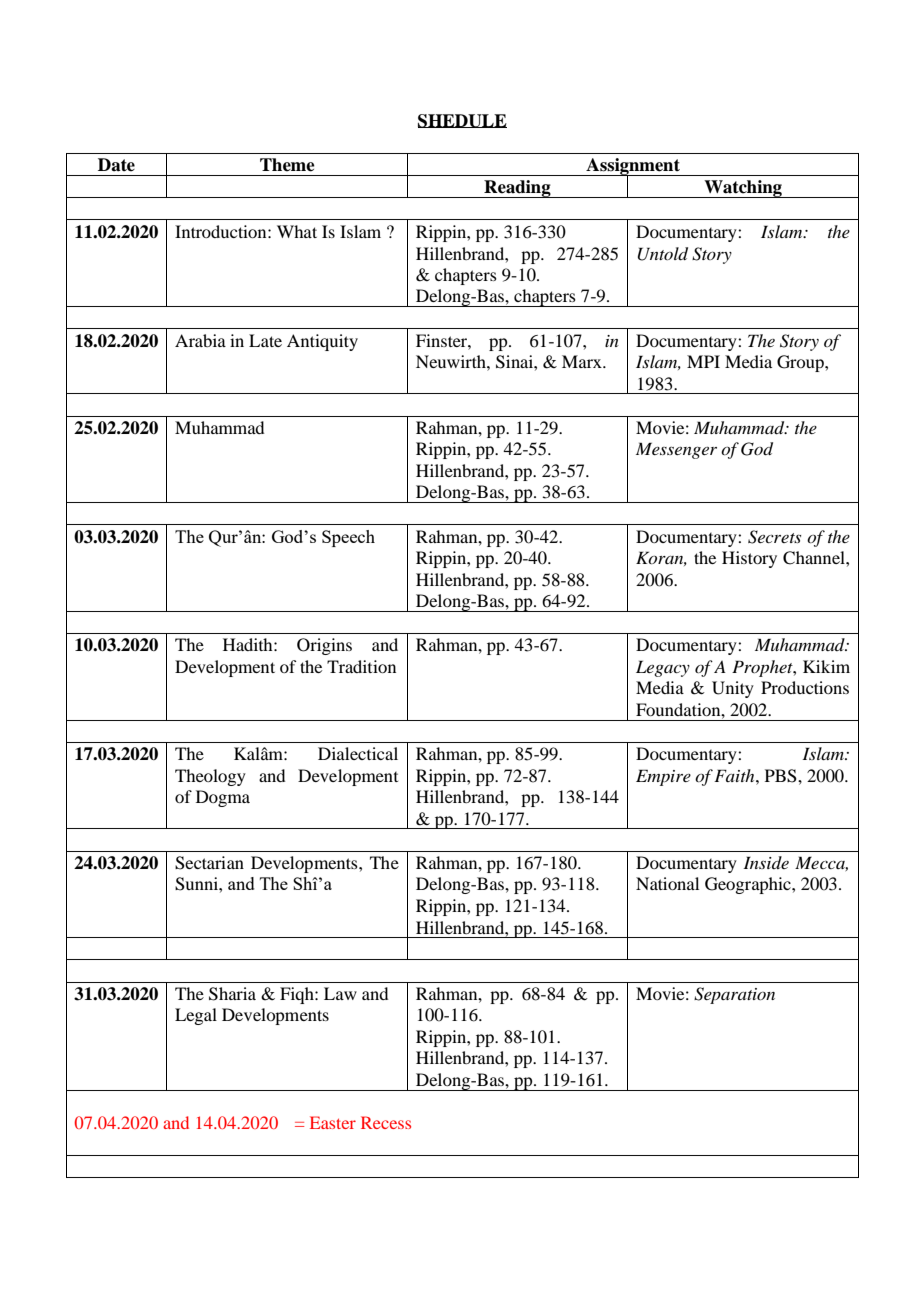 The height and width of the screenshot is (1308, 924). What do you see at coordinates (743, 189) in the screenshot?
I see `Watching` at bounding box center [743, 189].
